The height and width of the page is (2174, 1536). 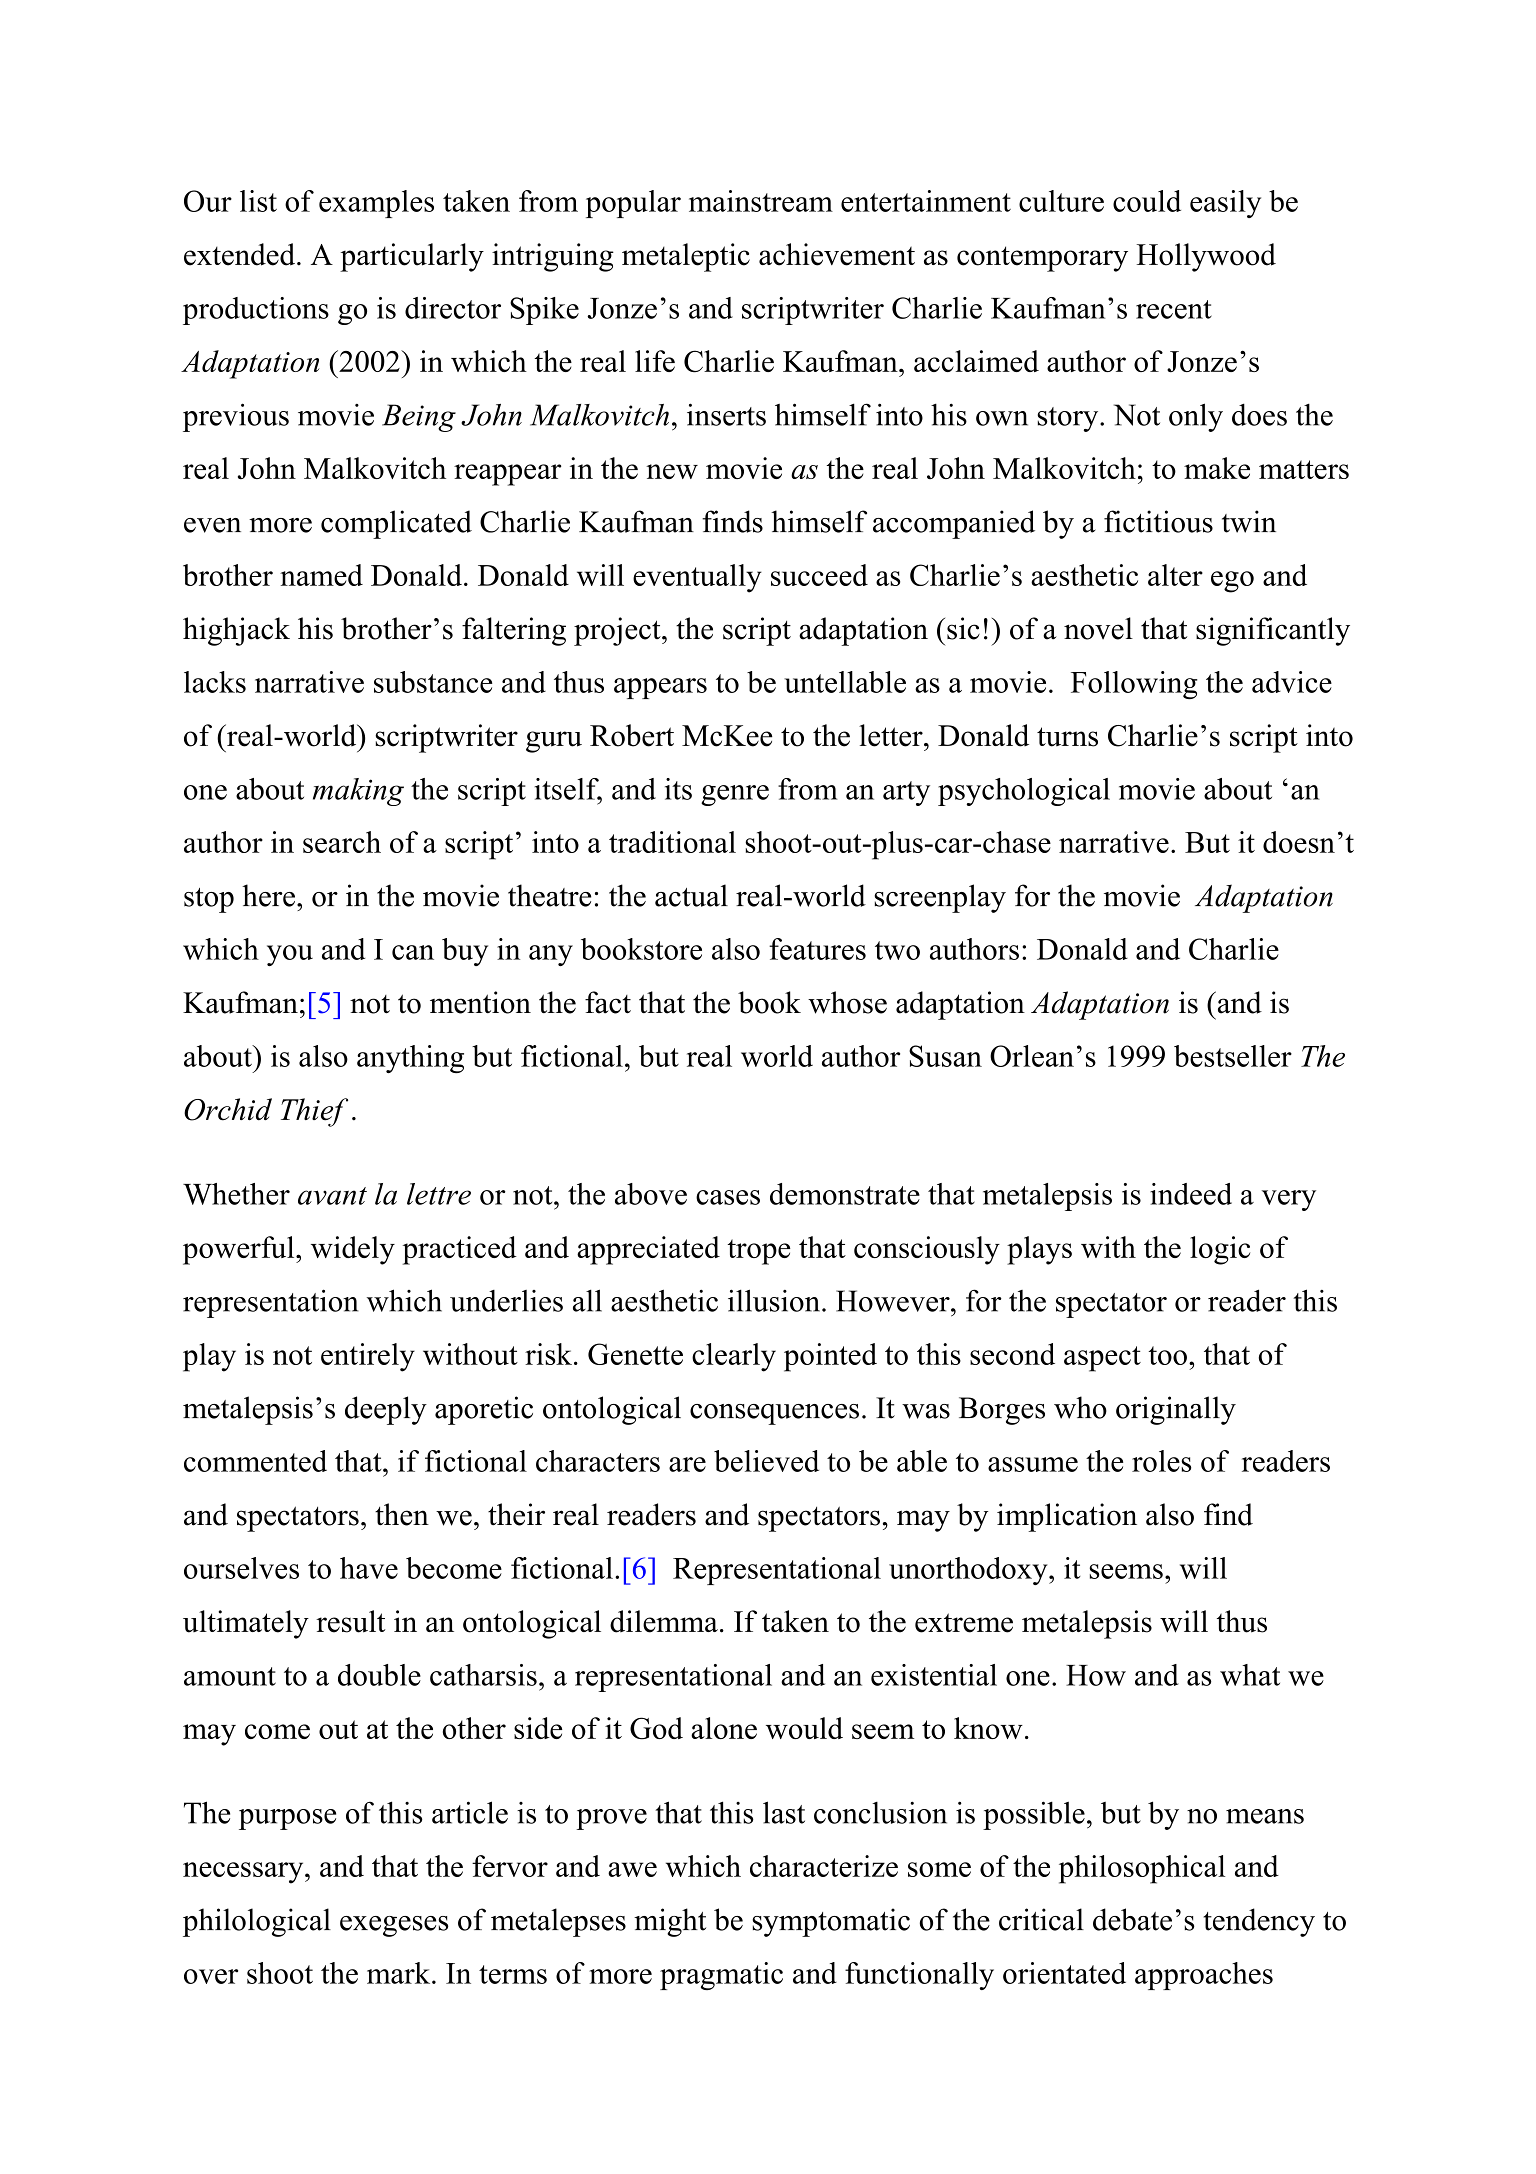 I want to click on named, so click(x=321, y=575).
